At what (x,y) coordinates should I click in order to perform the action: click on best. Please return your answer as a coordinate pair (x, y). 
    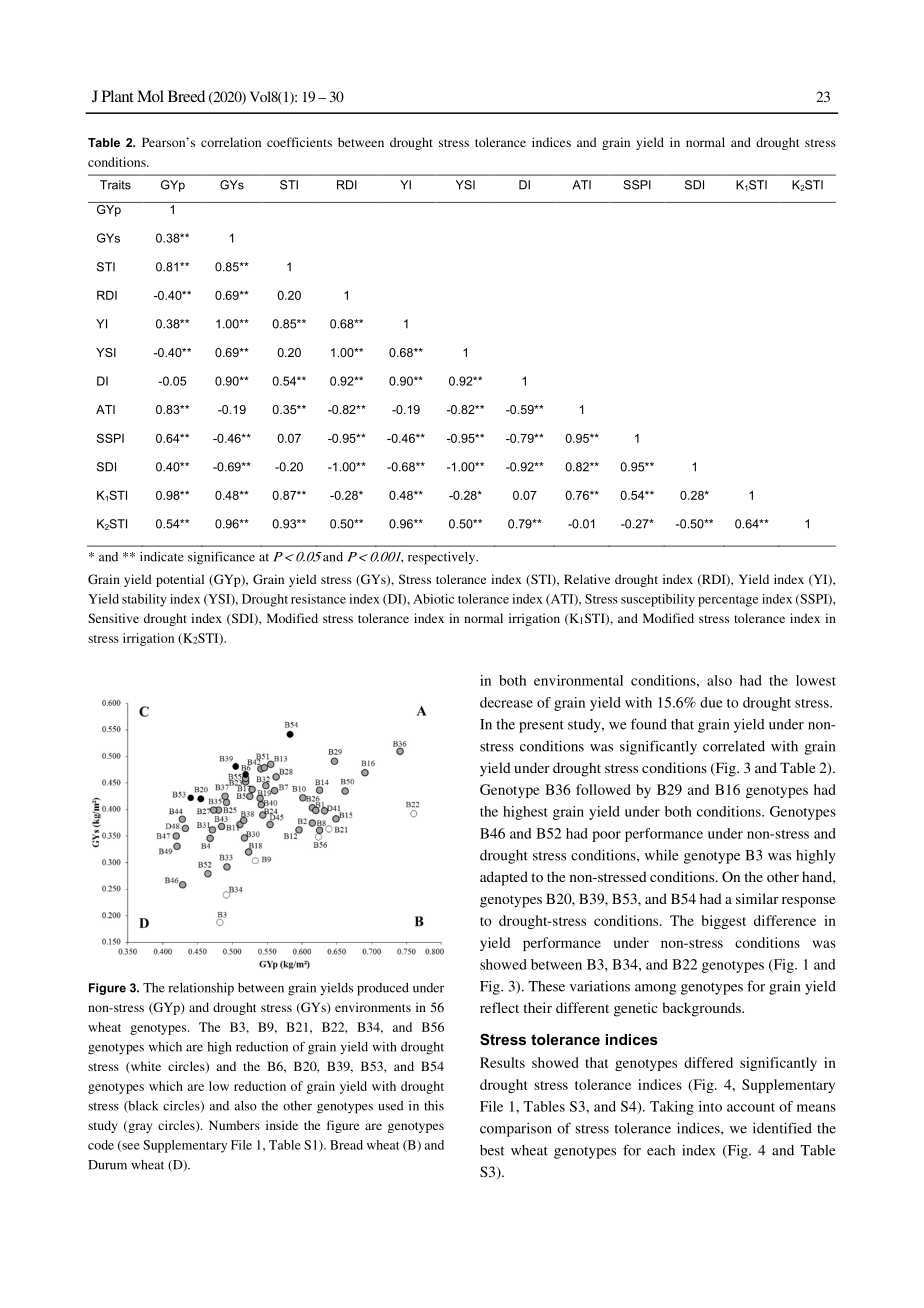
    Looking at the image, I should click on (492, 1150).
